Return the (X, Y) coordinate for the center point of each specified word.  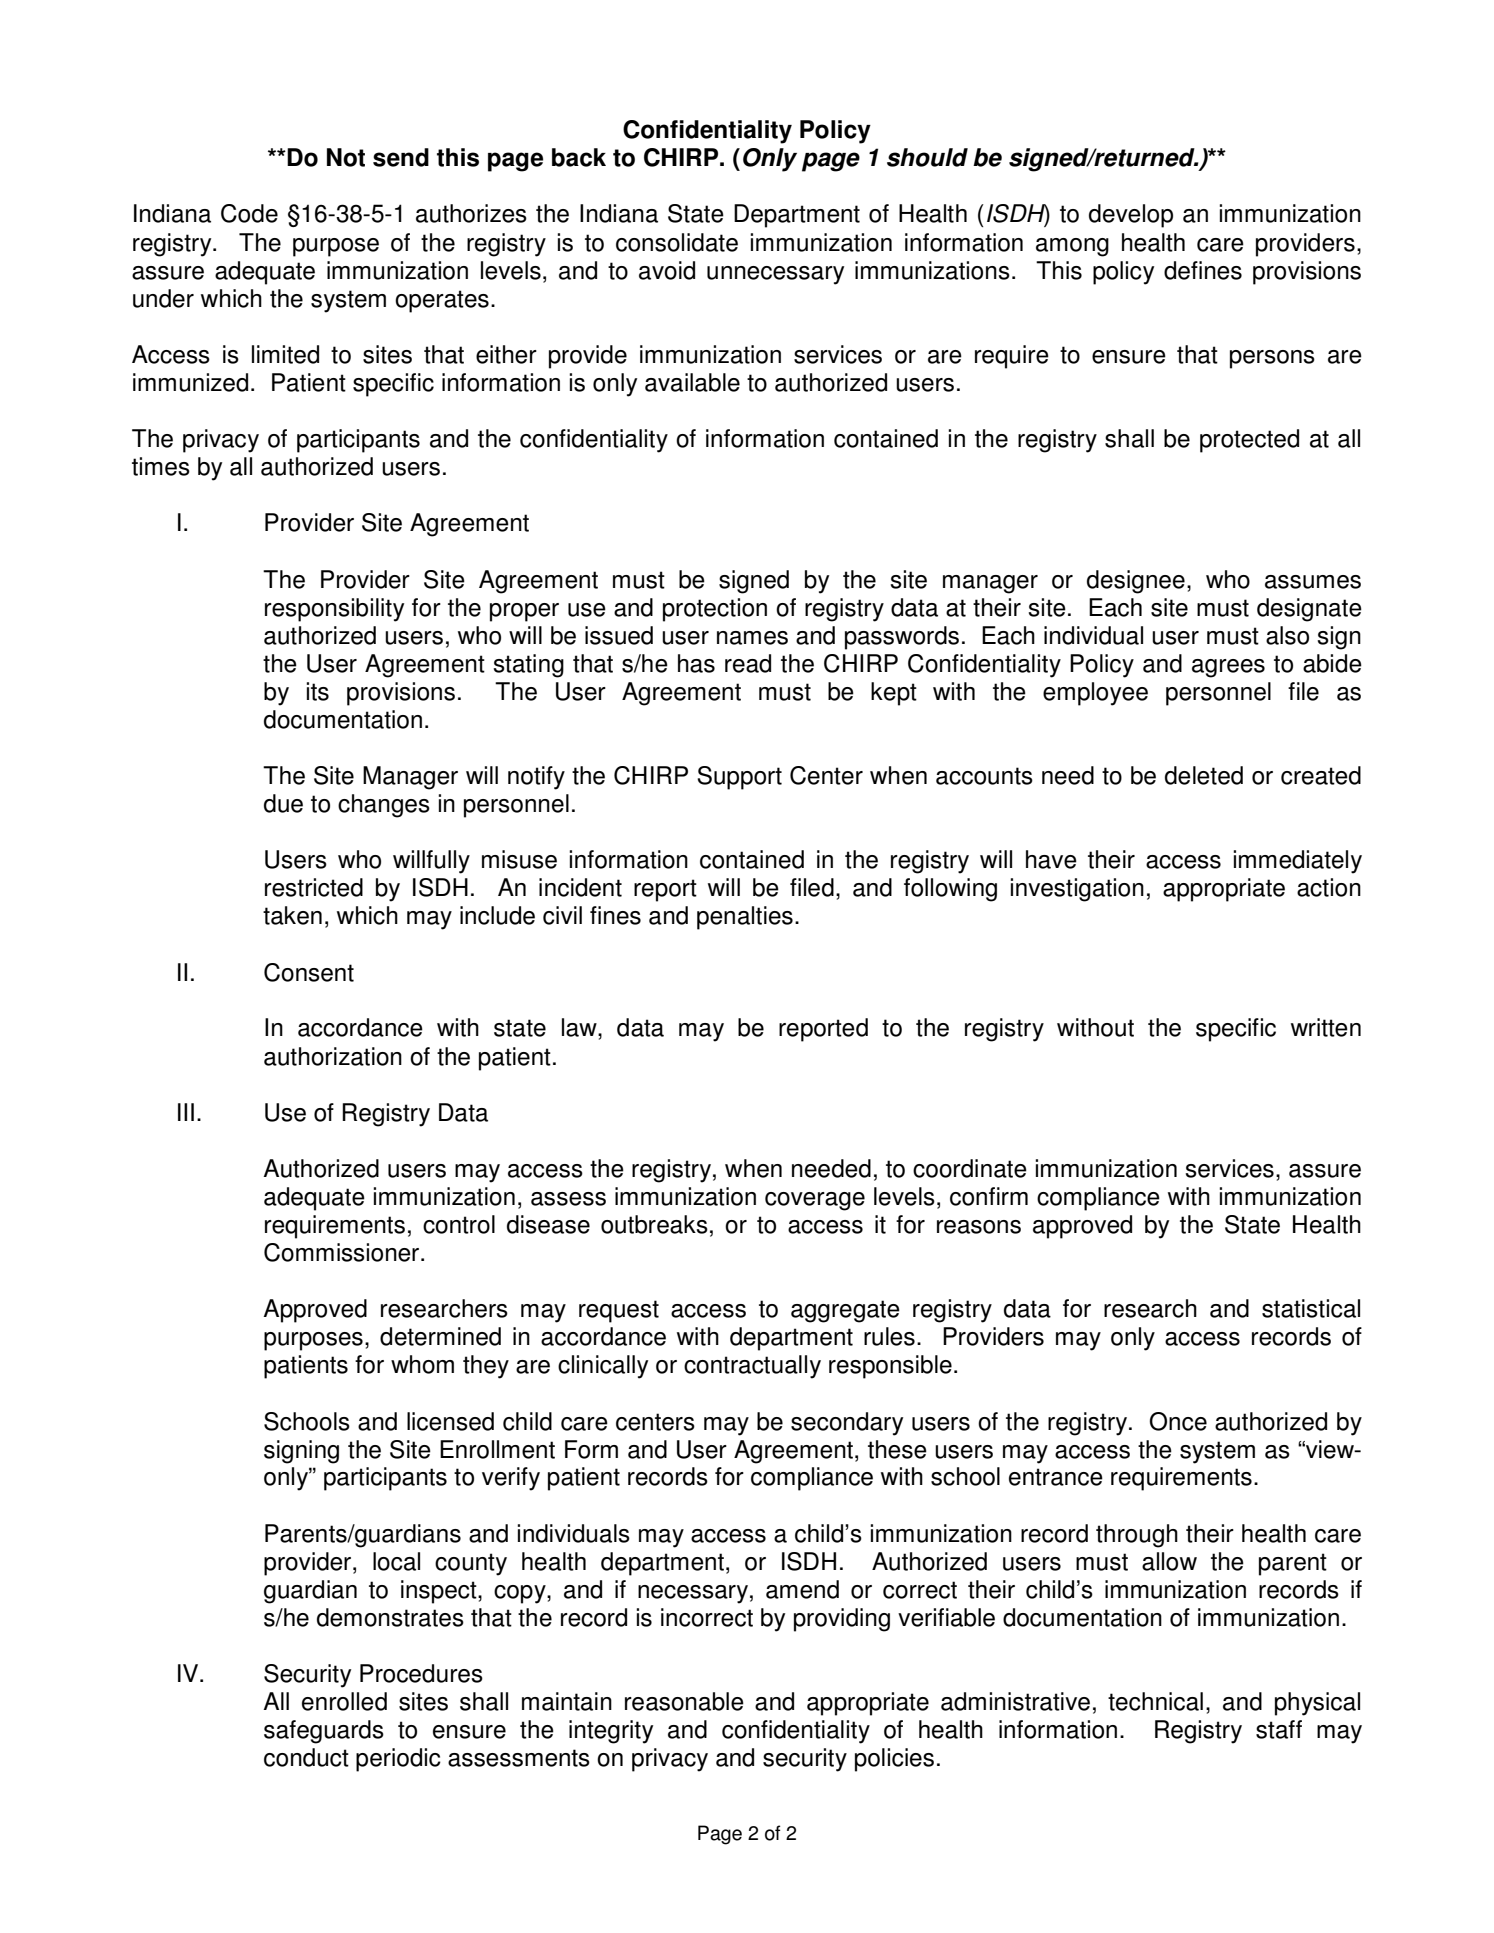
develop (1131, 216)
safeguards (324, 1732)
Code (249, 213)
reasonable (684, 1701)
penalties (745, 918)
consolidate (677, 242)
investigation (1077, 890)
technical (1155, 1701)
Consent (309, 972)
